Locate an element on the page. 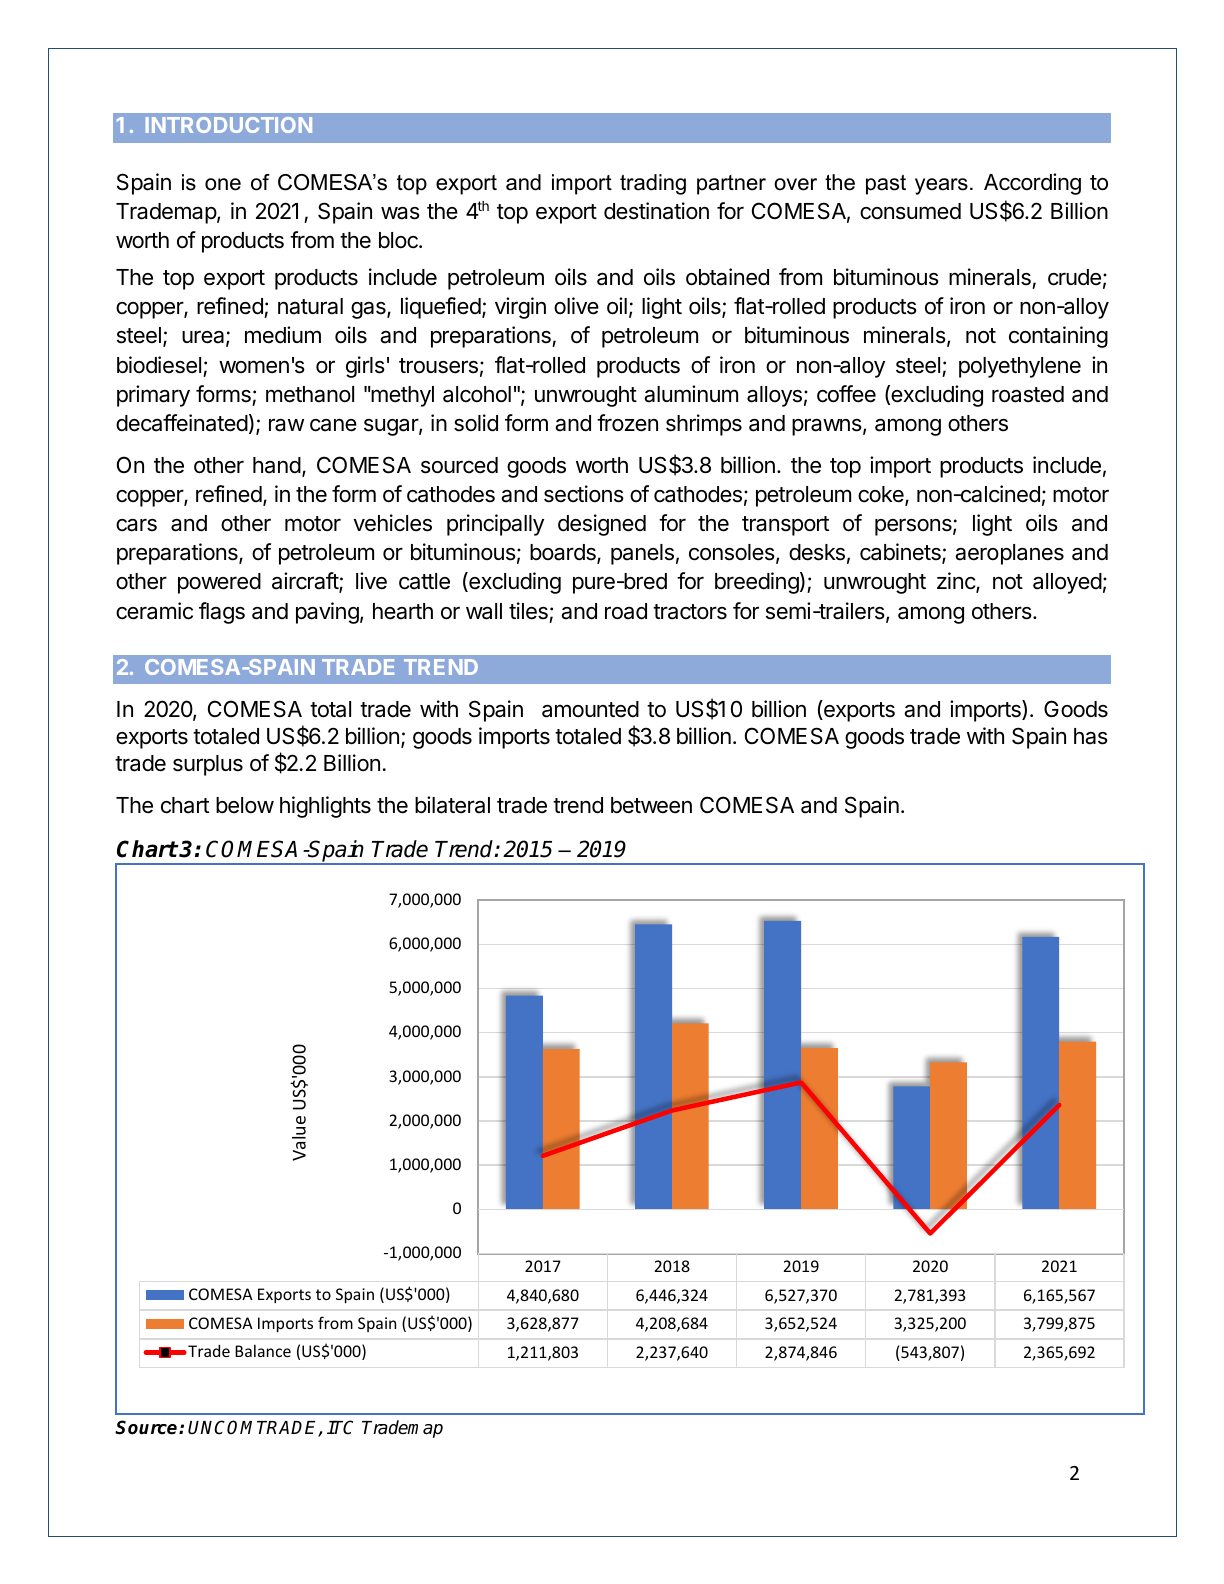 The image size is (1224, 1584). between is located at coordinates (651, 805).
